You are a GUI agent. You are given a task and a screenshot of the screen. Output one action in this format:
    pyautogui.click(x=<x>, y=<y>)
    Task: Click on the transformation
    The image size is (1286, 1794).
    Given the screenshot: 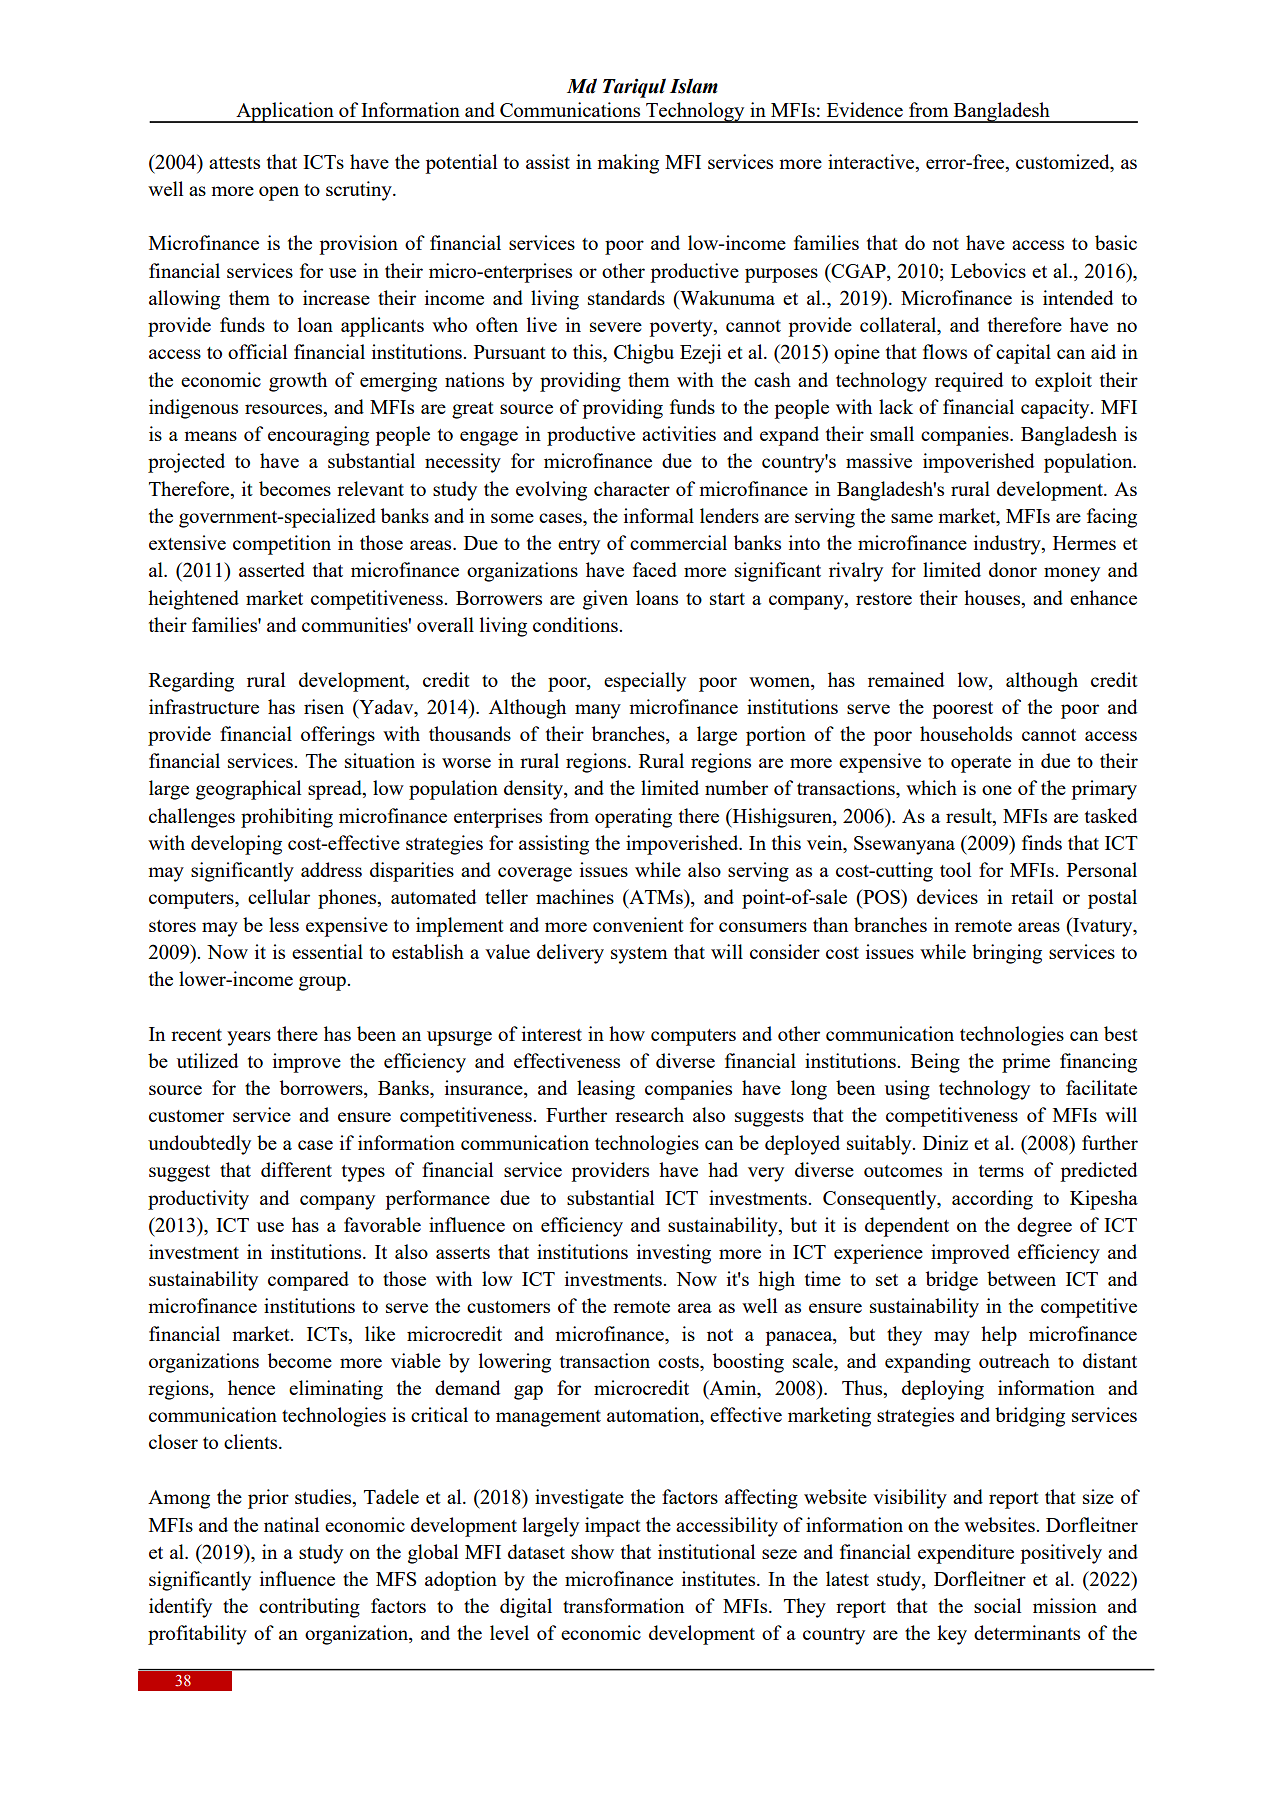 What is the action you would take?
    pyautogui.click(x=623, y=1605)
